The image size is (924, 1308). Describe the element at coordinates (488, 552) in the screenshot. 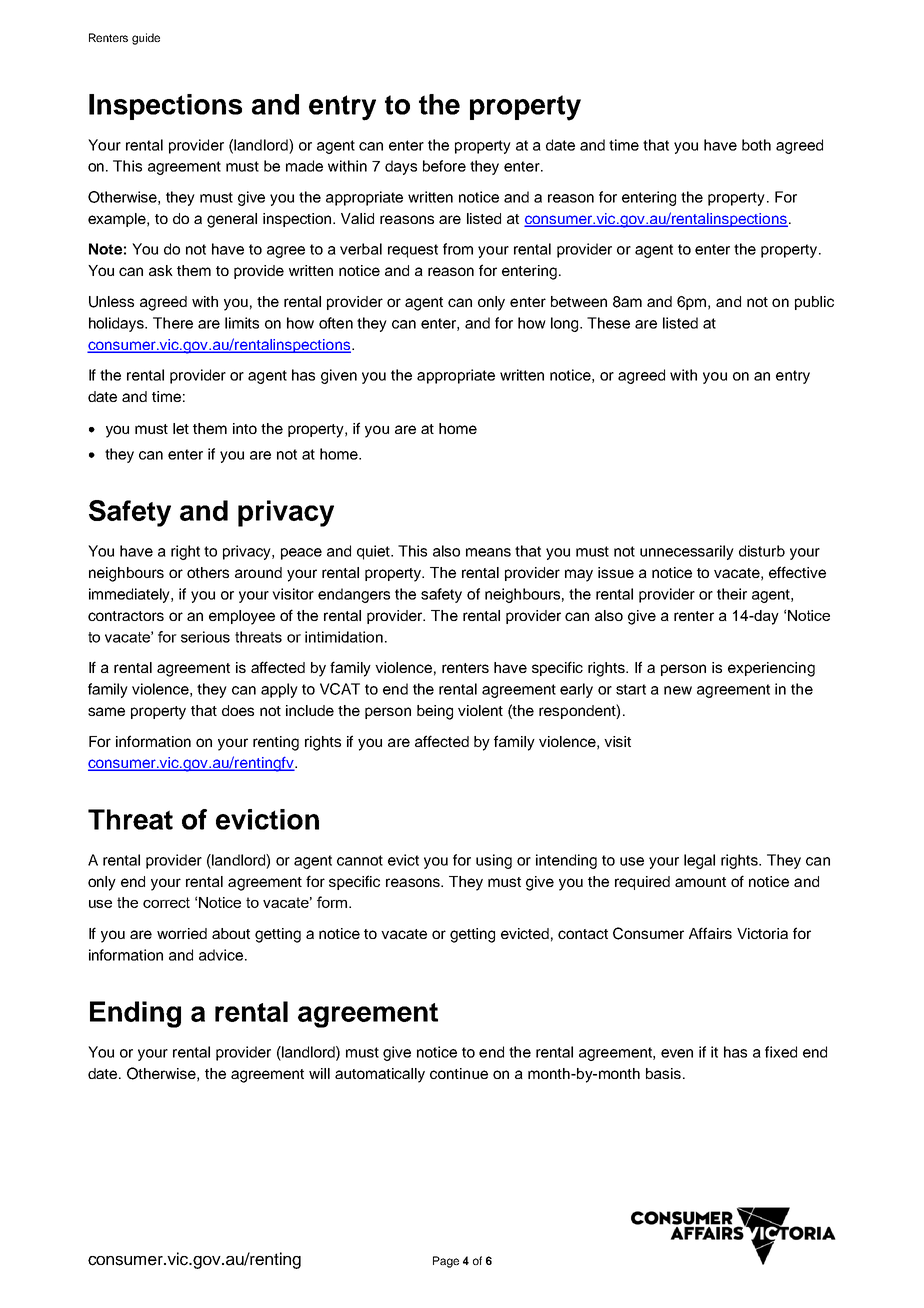

I see `means` at that location.
